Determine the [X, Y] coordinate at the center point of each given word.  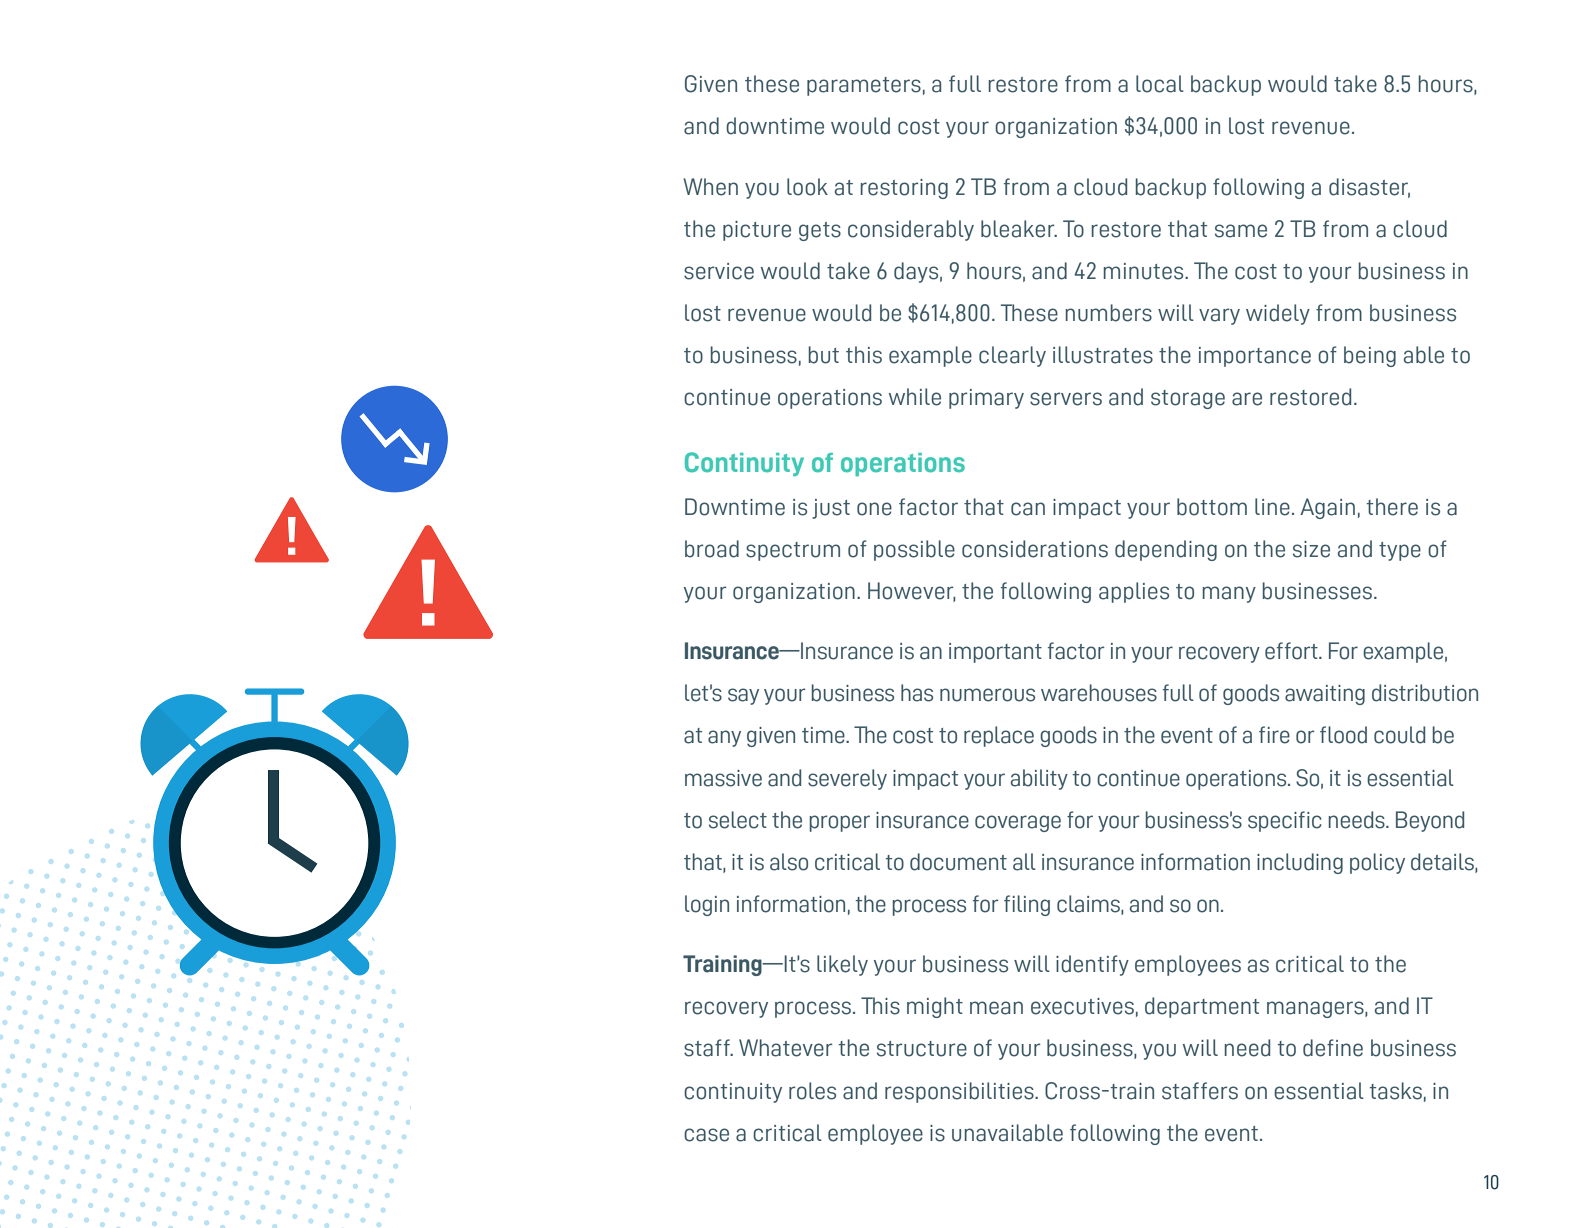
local [1160, 84]
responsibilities [960, 1092]
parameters [864, 86]
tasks [1396, 1091]
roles [812, 1091]
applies [1134, 592]
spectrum [793, 551]
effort [1292, 651]
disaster [1369, 187]
